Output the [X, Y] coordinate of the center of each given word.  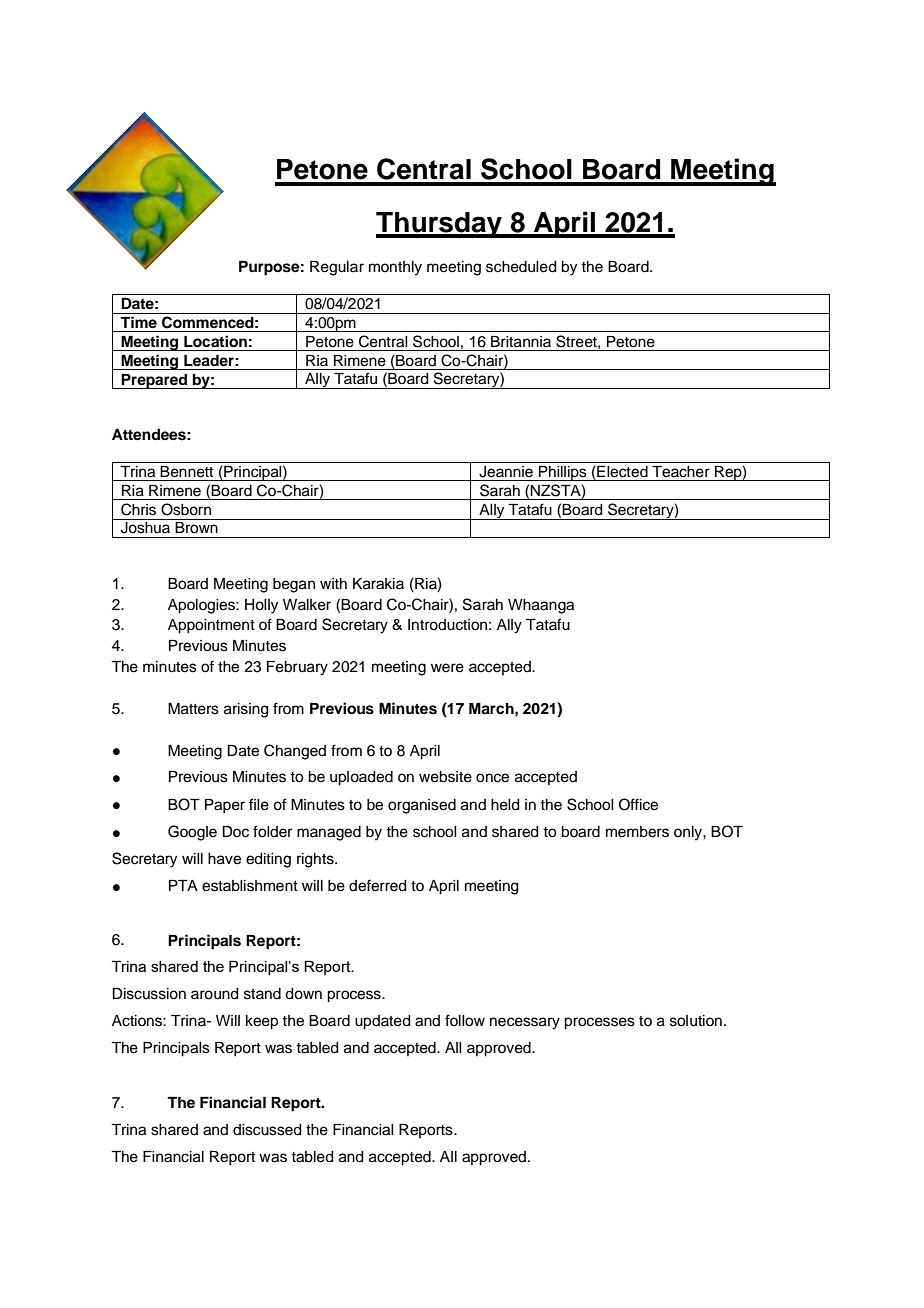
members [637, 832]
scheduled [521, 267]
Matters [193, 709]
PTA [183, 885]
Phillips [563, 473]
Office [638, 804]
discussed [267, 1130]
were [447, 668]
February [297, 668]
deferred [378, 885]
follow [465, 1020]
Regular [337, 268]
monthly [395, 268]
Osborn [186, 509]
